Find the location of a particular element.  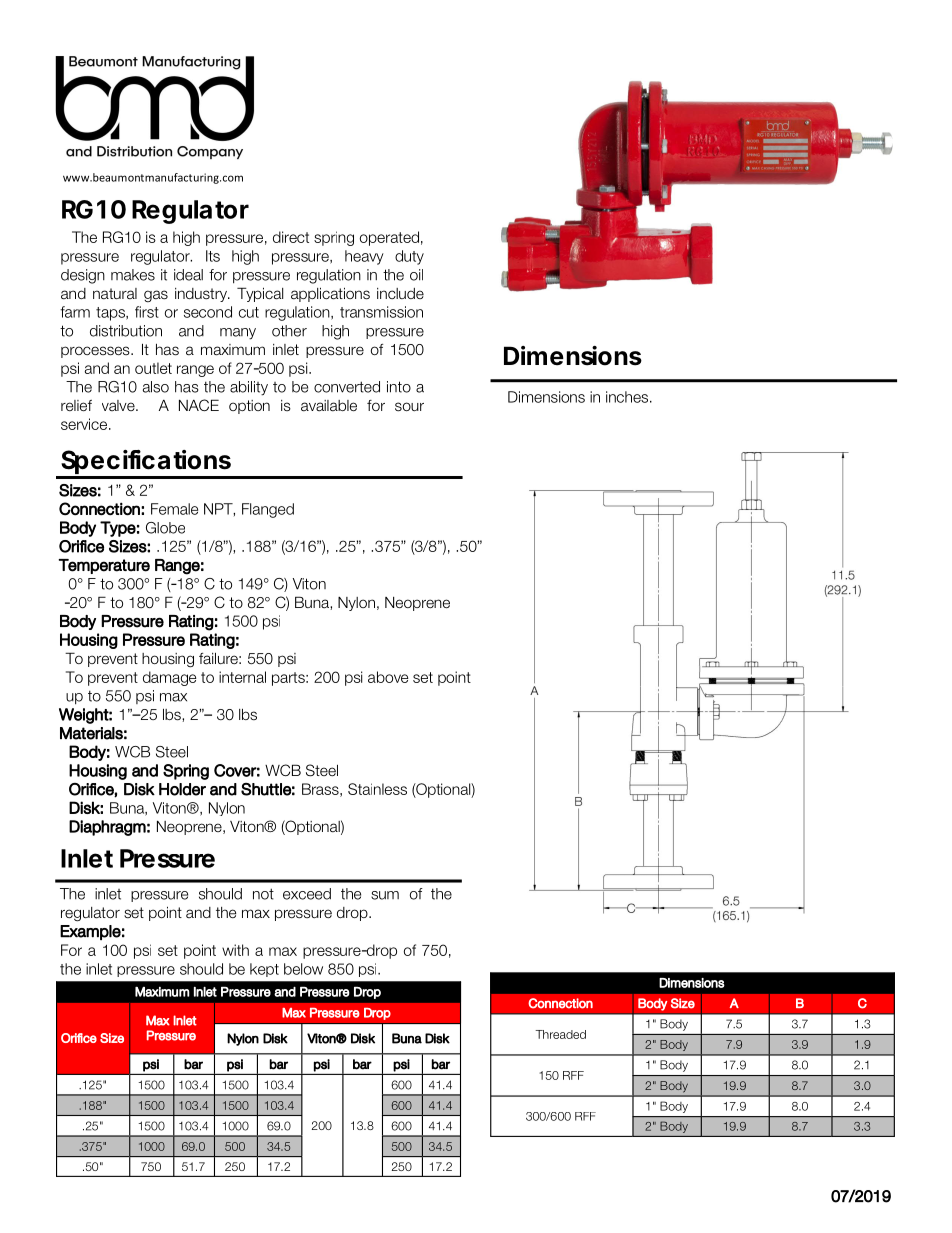

inches is located at coordinates (628, 397).
